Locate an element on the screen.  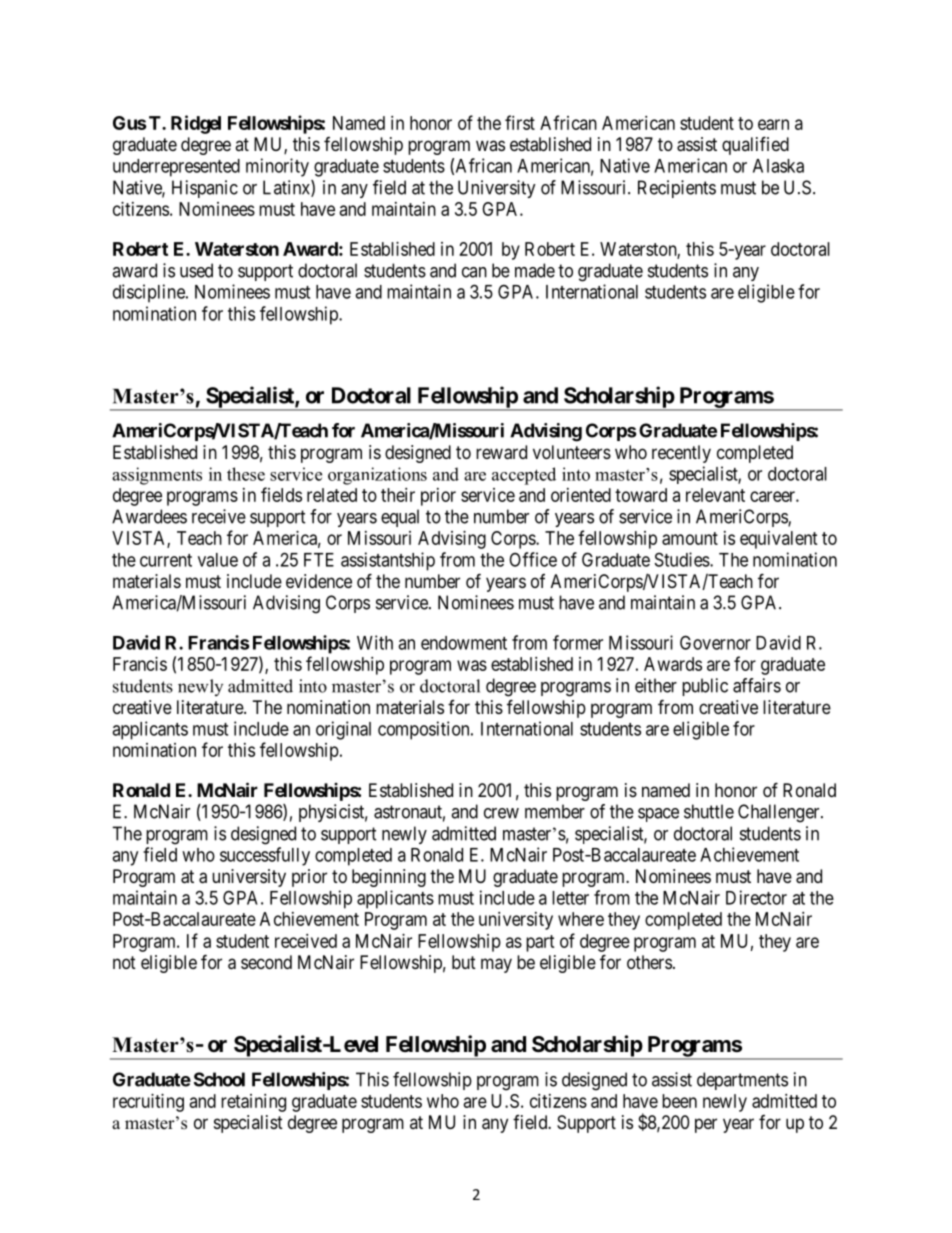
underrepresented is located at coordinates (176, 168).
